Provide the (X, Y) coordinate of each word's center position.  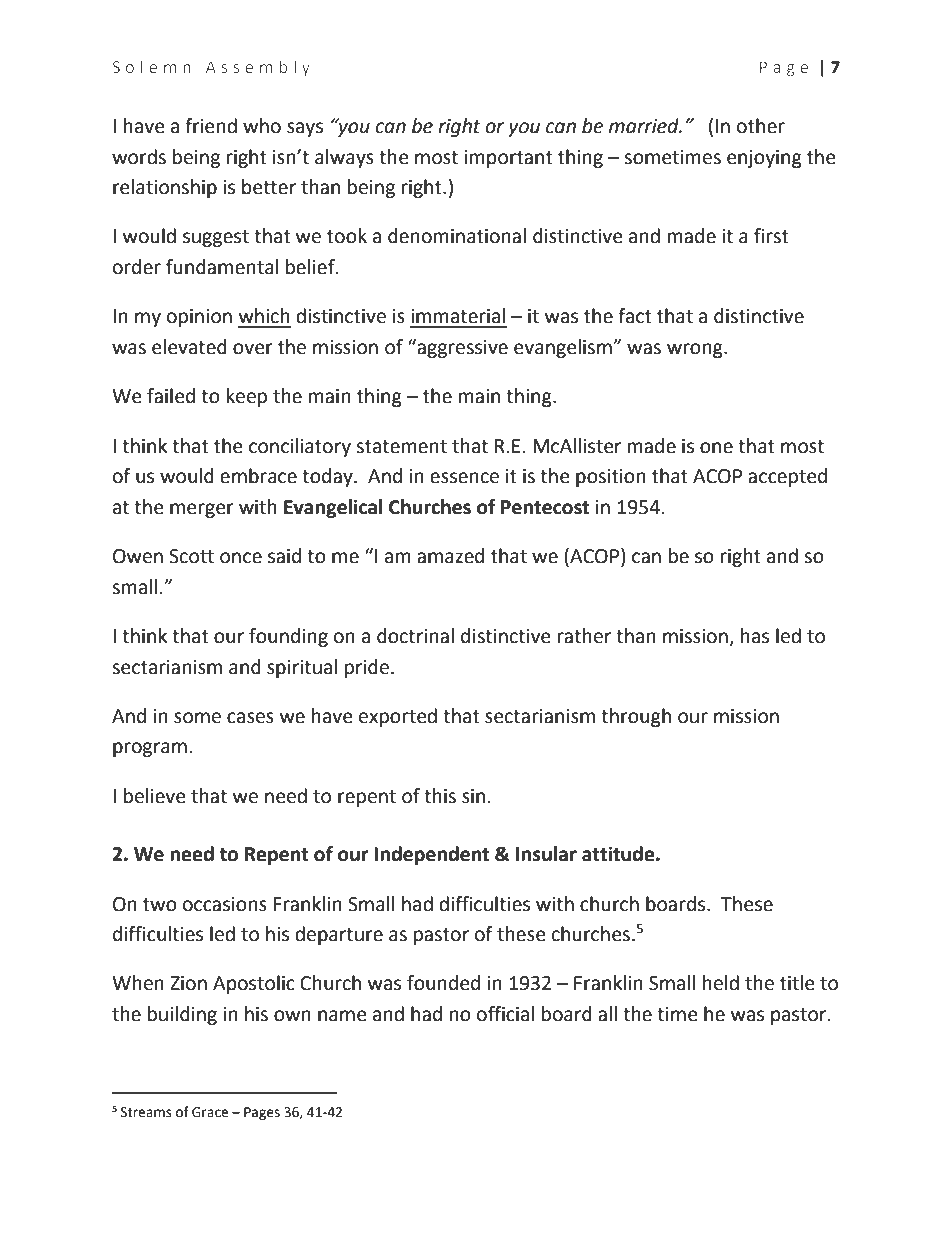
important (508, 159)
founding (288, 637)
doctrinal (415, 636)
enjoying (764, 159)
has (755, 636)
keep (247, 397)
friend (211, 126)
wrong (696, 350)
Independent (431, 855)
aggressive (461, 348)
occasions (225, 904)
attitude (619, 854)
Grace (210, 1112)
